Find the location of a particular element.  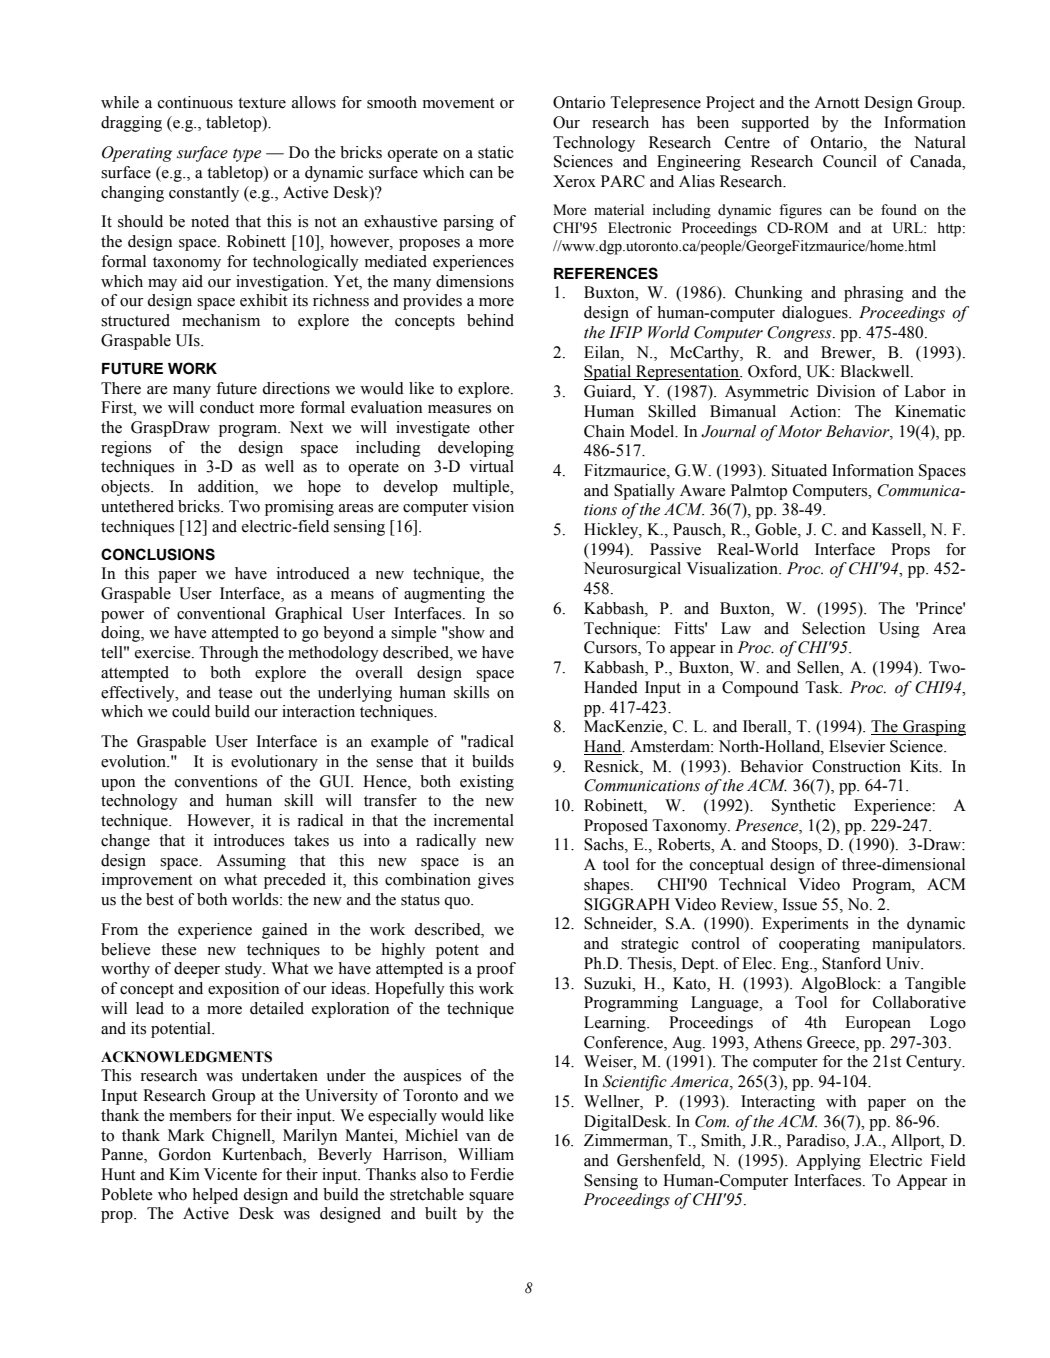

Vicente is located at coordinates (230, 1174).
